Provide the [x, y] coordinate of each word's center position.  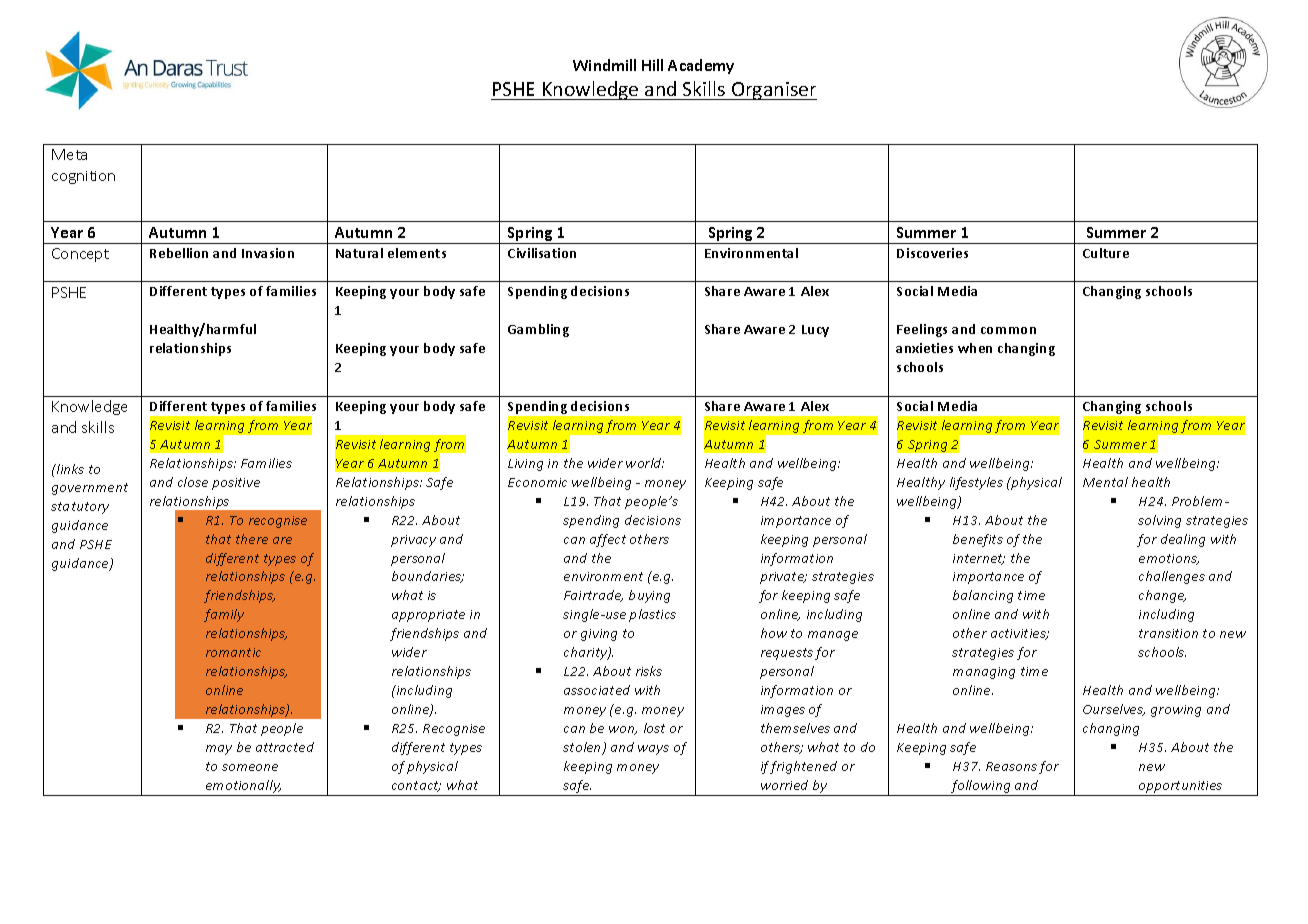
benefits [978, 540]
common [1008, 330]
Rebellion [179, 253]
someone [250, 767]
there [252, 539]
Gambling [538, 330]
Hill [652, 65]
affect [608, 540]
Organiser [773, 91]
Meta [69, 154]
